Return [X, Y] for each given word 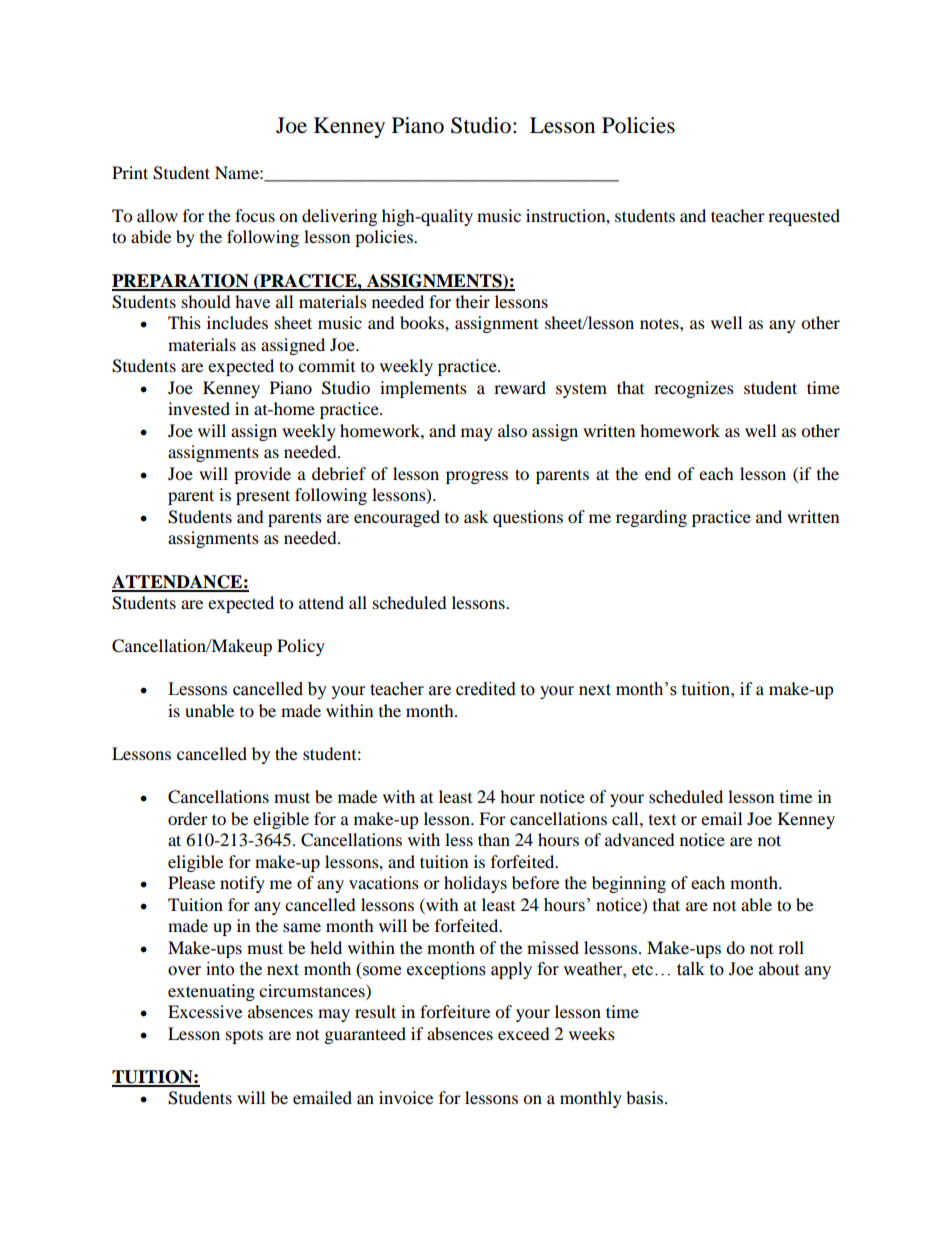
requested [804, 217]
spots [244, 1036]
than [494, 839]
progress [477, 477]
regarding [651, 518]
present [263, 497]
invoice [406, 1097]
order [188, 818]
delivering [339, 217]
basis [646, 1097]
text [662, 820]
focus [255, 215]
